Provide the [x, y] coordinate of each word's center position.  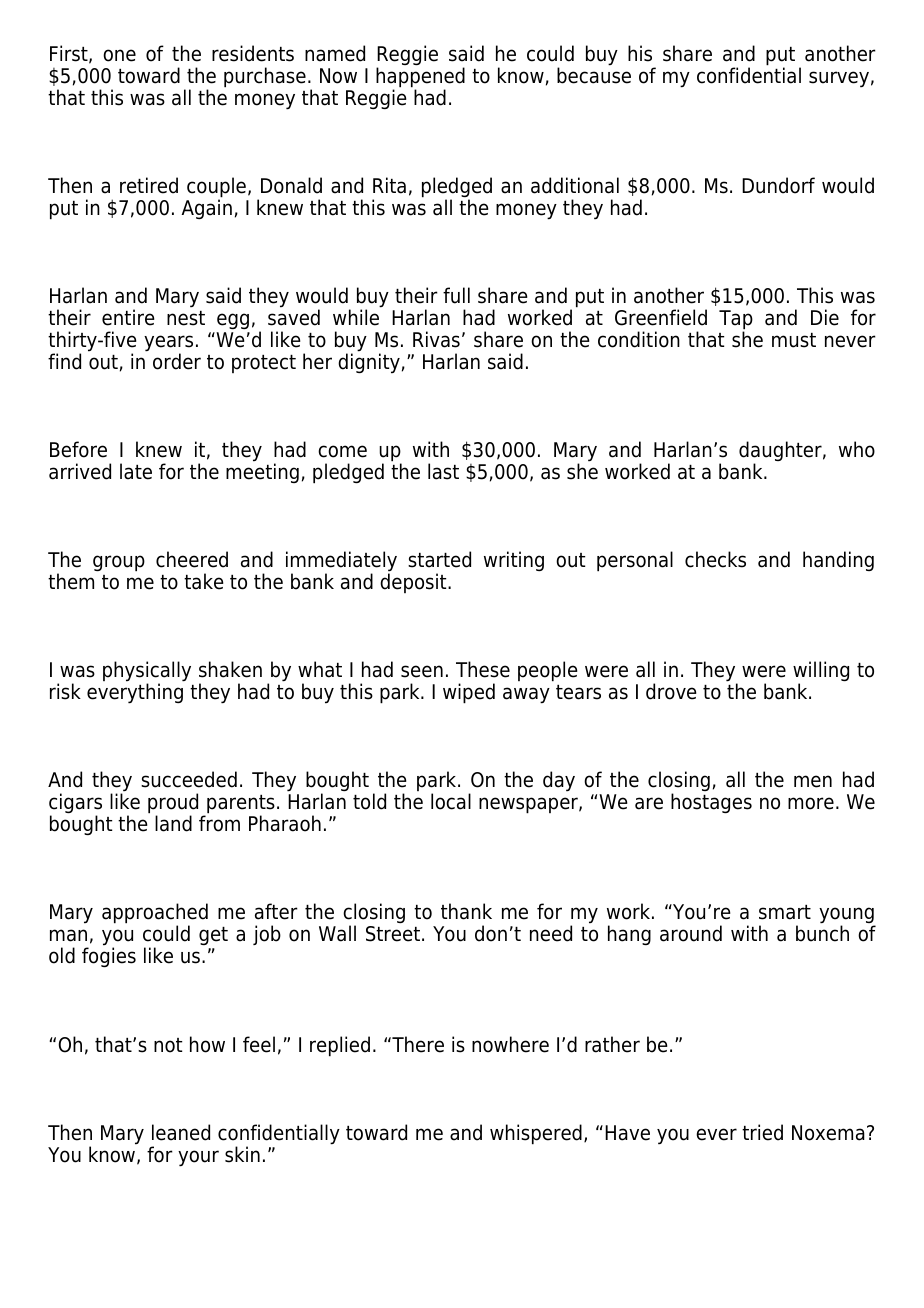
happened [420, 78]
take [204, 581]
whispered [536, 1134]
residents [253, 53]
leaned [181, 1132]
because [594, 74]
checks [715, 559]
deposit [414, 583]
